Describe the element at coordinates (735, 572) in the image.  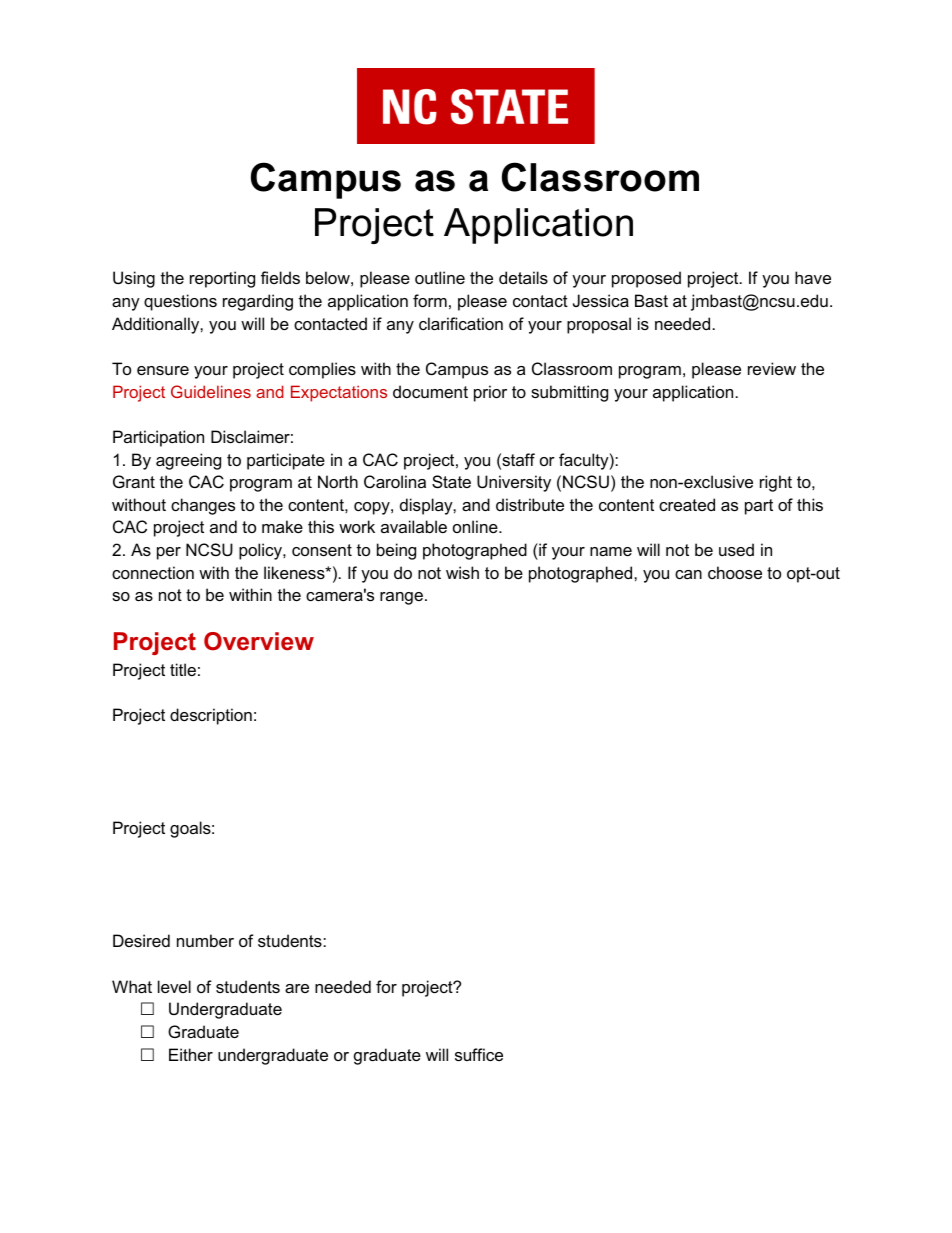
I see `choose` at that location.
